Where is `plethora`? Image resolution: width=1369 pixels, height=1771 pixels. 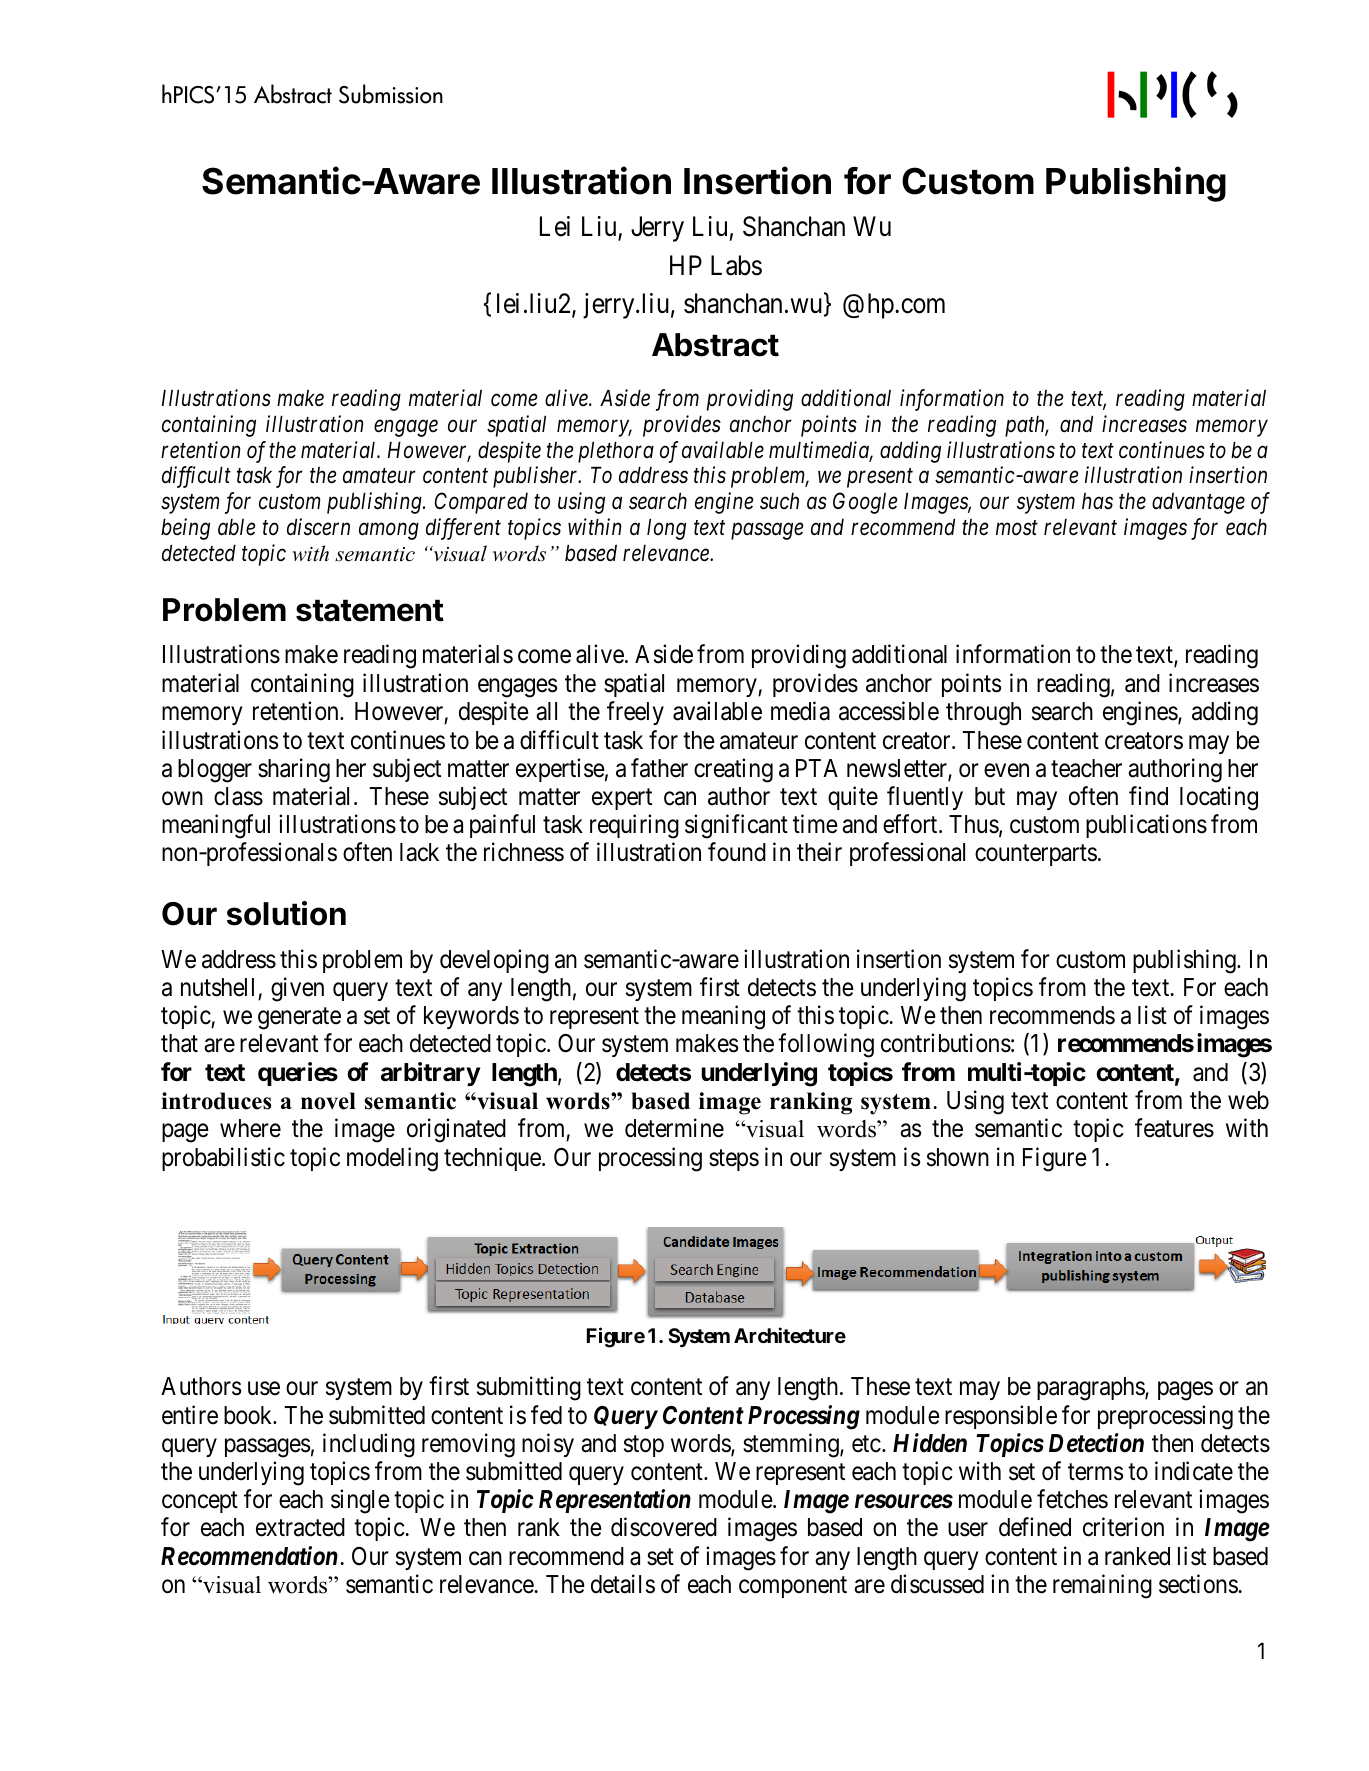 plethora is located at coordinates (616, 452).
